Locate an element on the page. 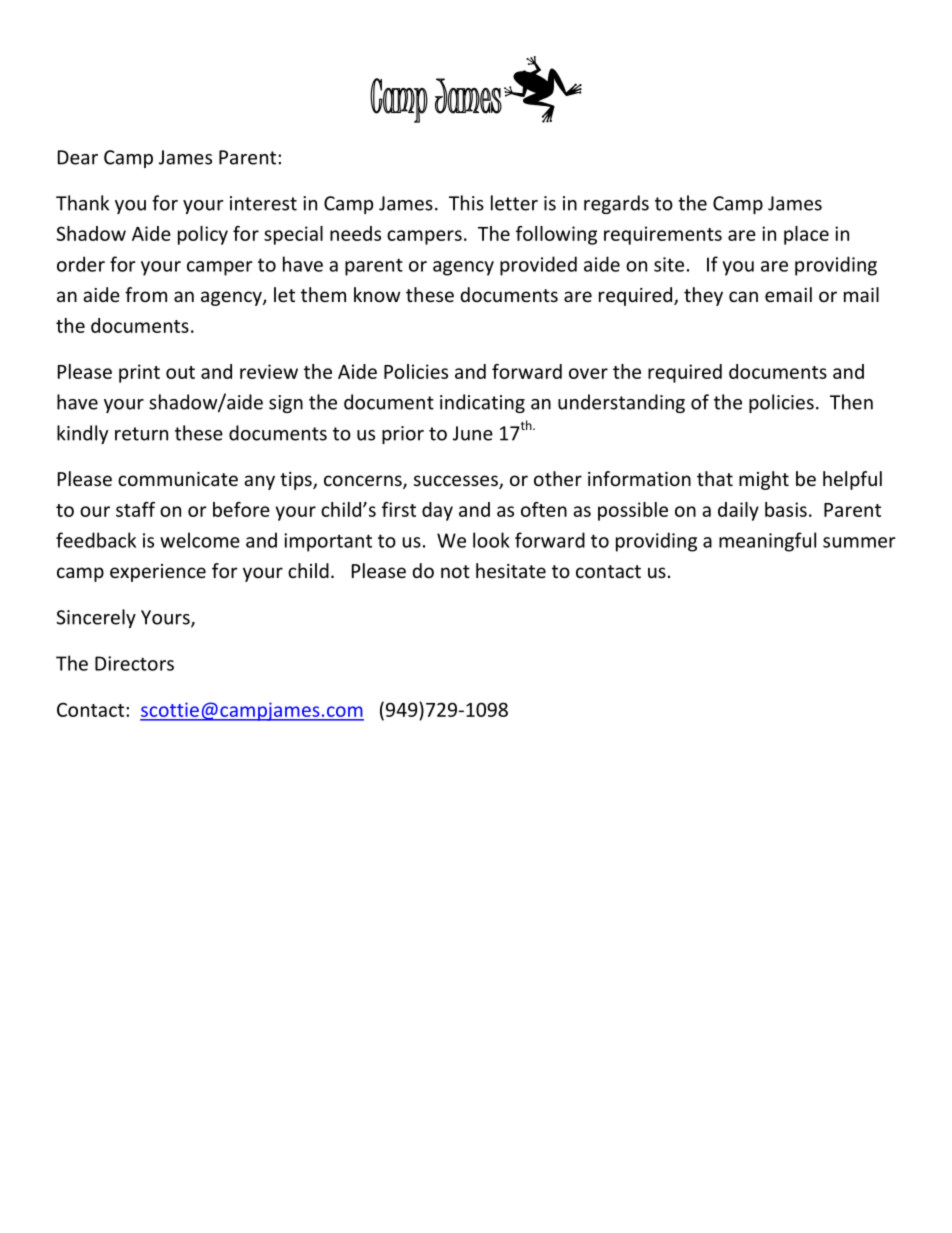 The width and height of the image is (952, 1233). can is located at coordinates (743, 296).
